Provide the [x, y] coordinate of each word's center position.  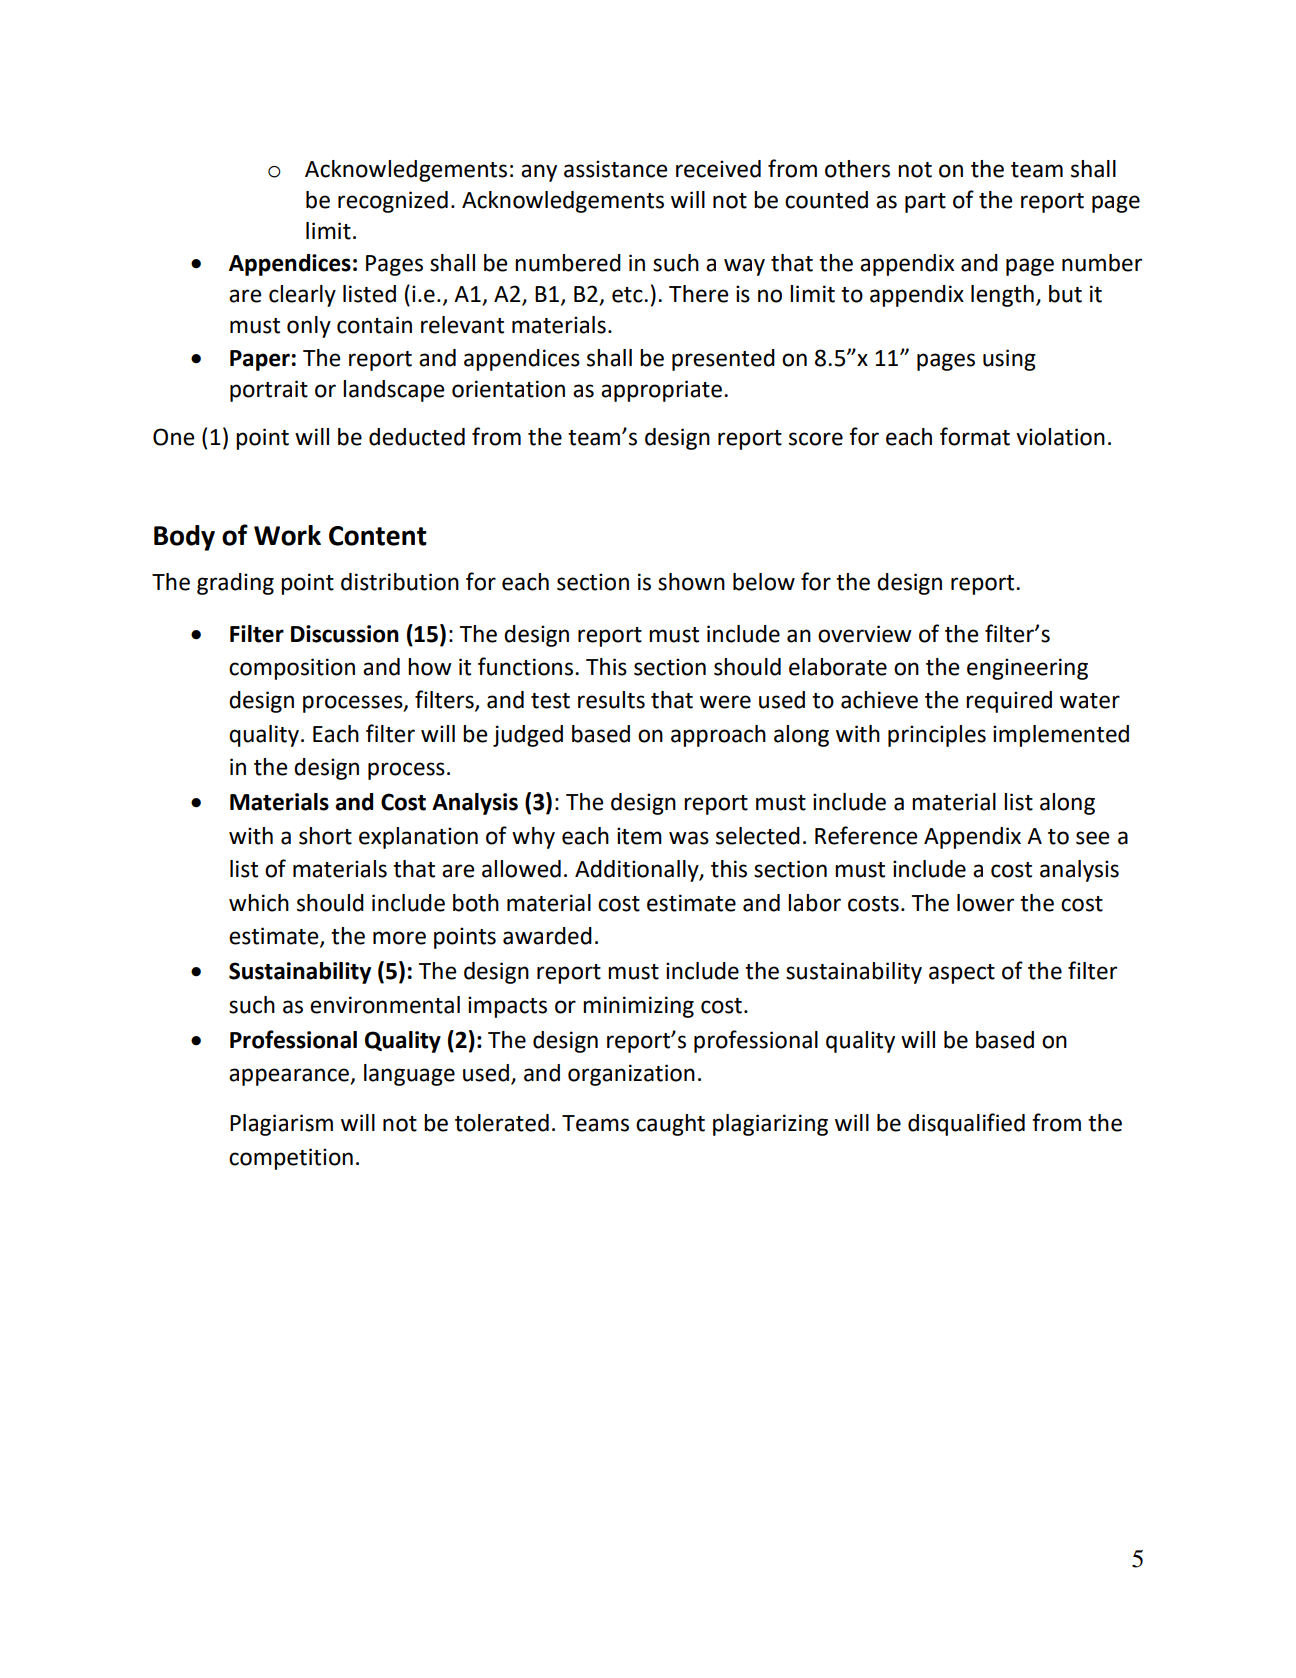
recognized [393, 202]
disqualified [966, 1124]
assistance [615, 169]
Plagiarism [281, 1125]
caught [670, 1125]
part [925, 203]
